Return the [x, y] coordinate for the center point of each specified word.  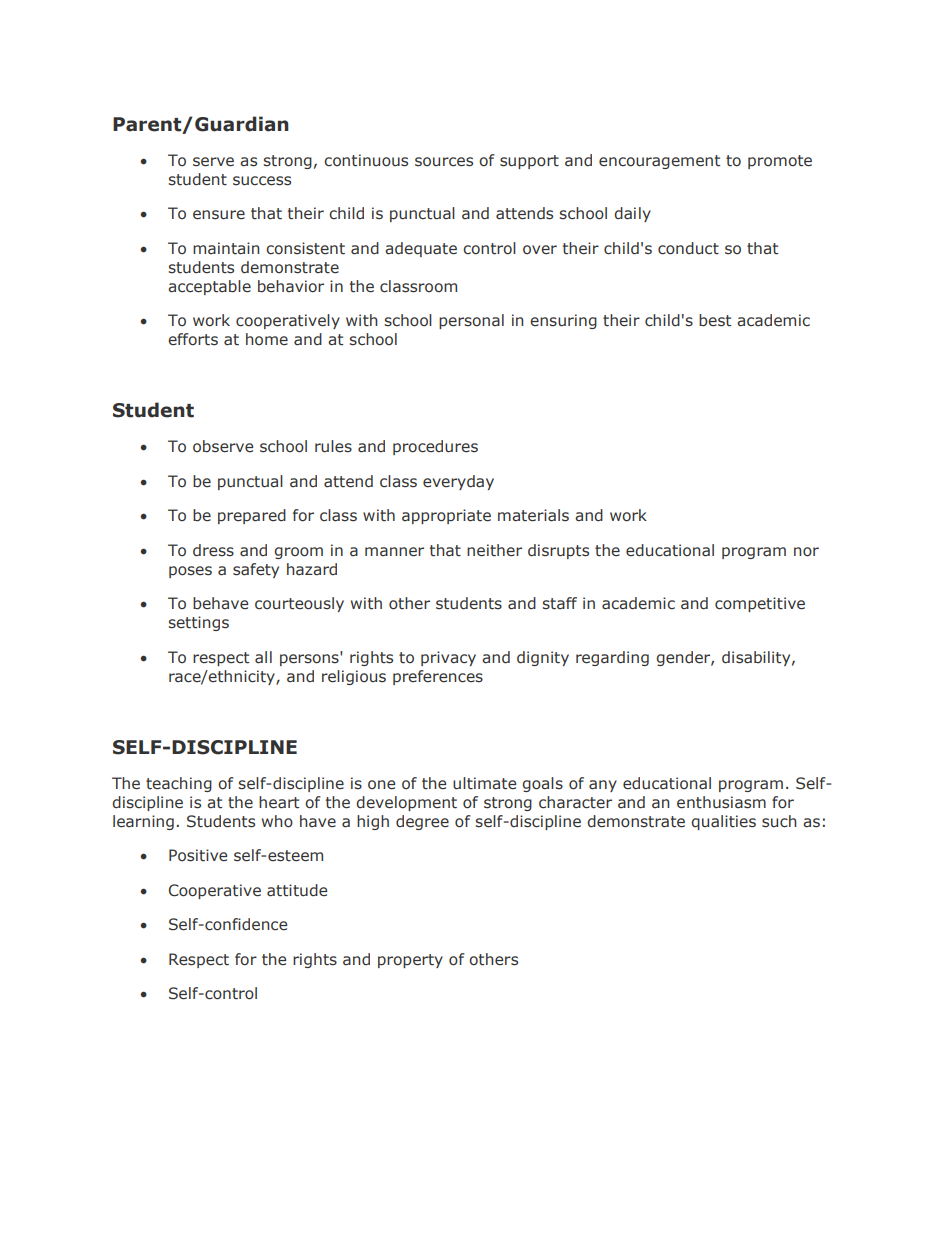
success [262, 181]
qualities [723, 822]
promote [780, 162]
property [410, 961]
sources [444, 162]
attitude [297, 890]
